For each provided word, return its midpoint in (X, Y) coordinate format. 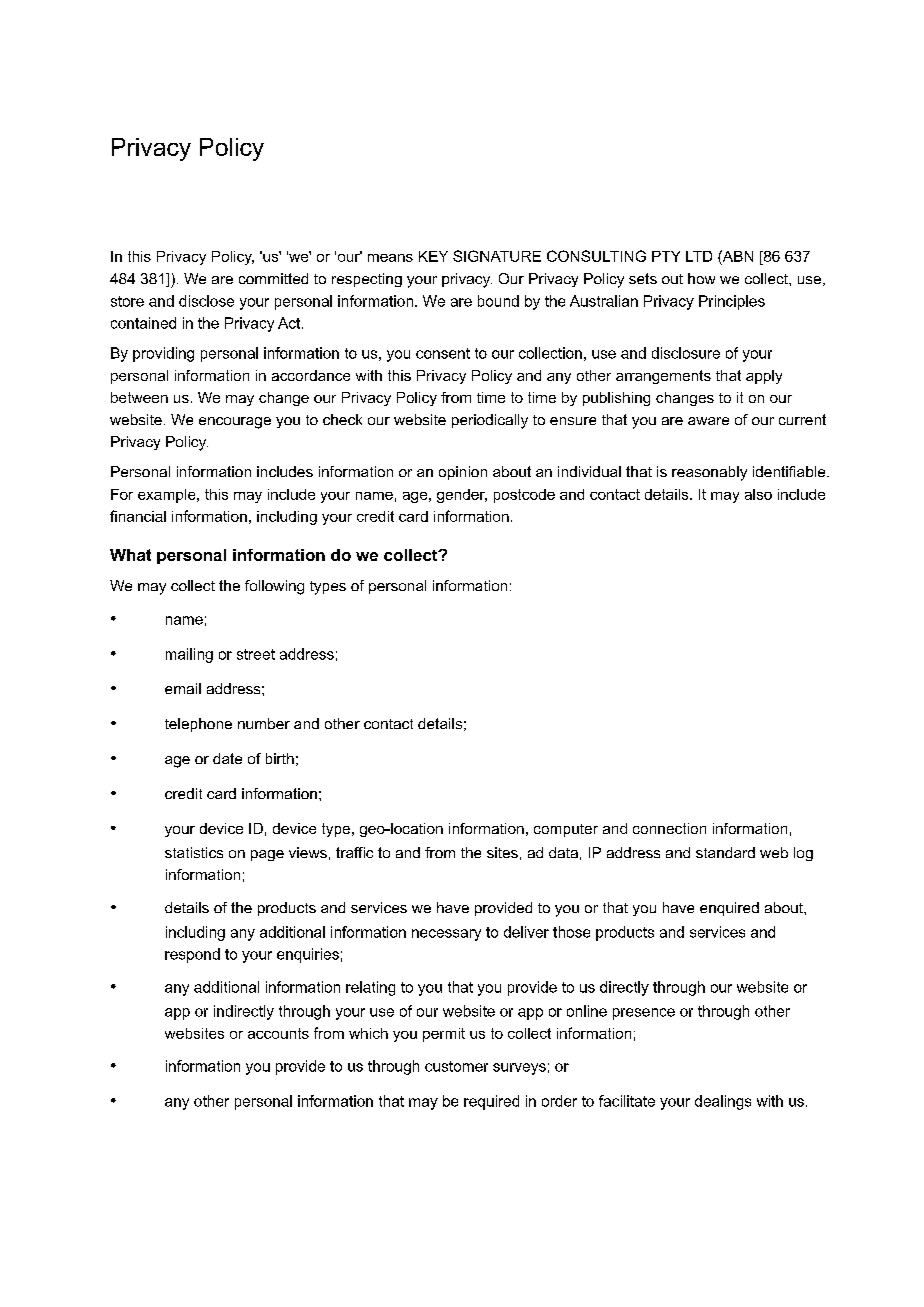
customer (456, 1066)
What (130, 555)
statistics (194, 852)
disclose (206, 301)
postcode (524, 496)
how (701, 278)
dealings (723, 1102)
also (758, 494)
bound (498, 301)
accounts (278, 1033)
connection (669, 828)
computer (566, 830)
